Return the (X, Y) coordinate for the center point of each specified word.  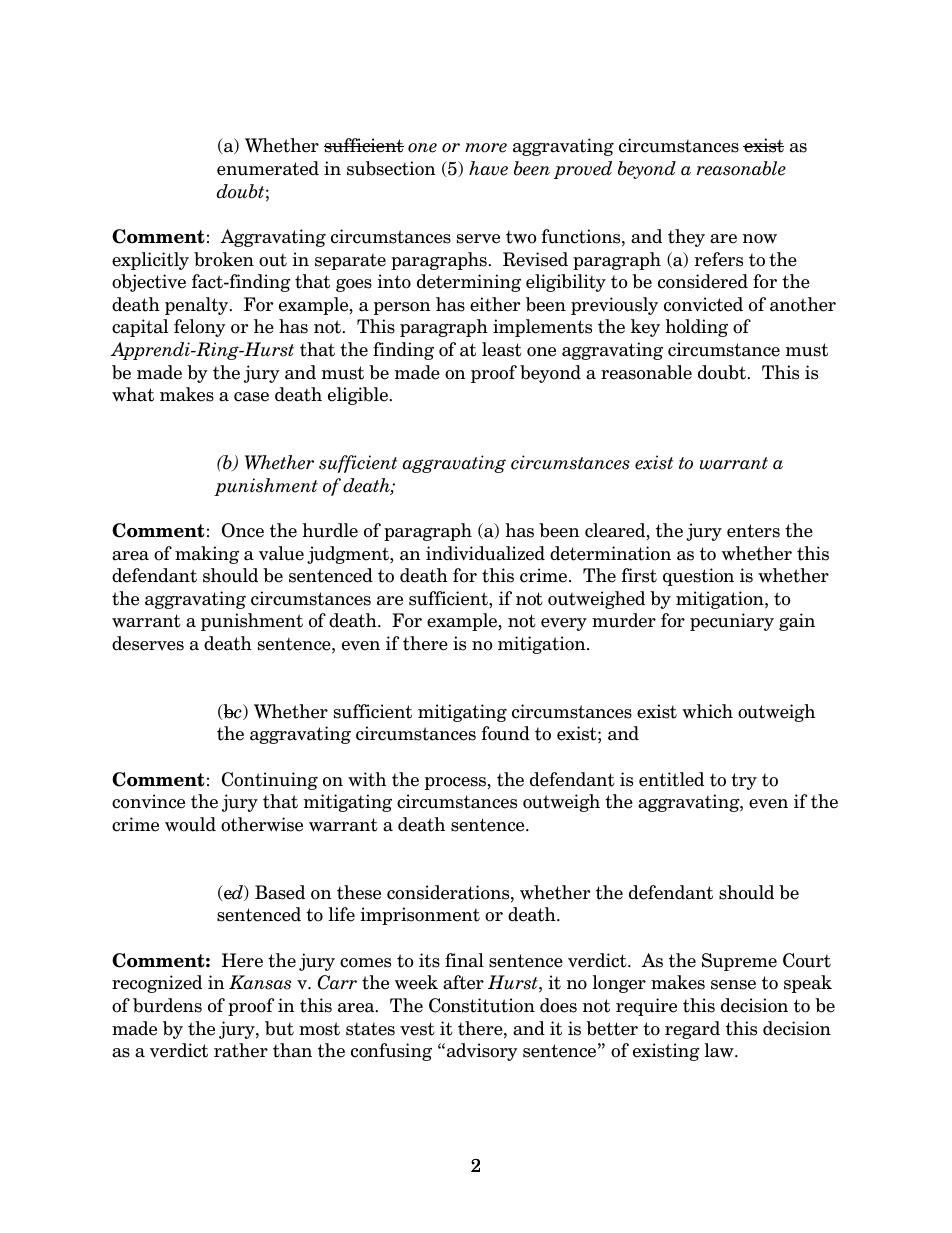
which (707, 711)
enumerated (268, 168)
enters (753, 531)
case (251, 397)
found (505, 733)
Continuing (270, 781)
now (760, 239)
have (488, 168)
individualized (485, 553)
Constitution (482, 1005)
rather (241, 1050)
